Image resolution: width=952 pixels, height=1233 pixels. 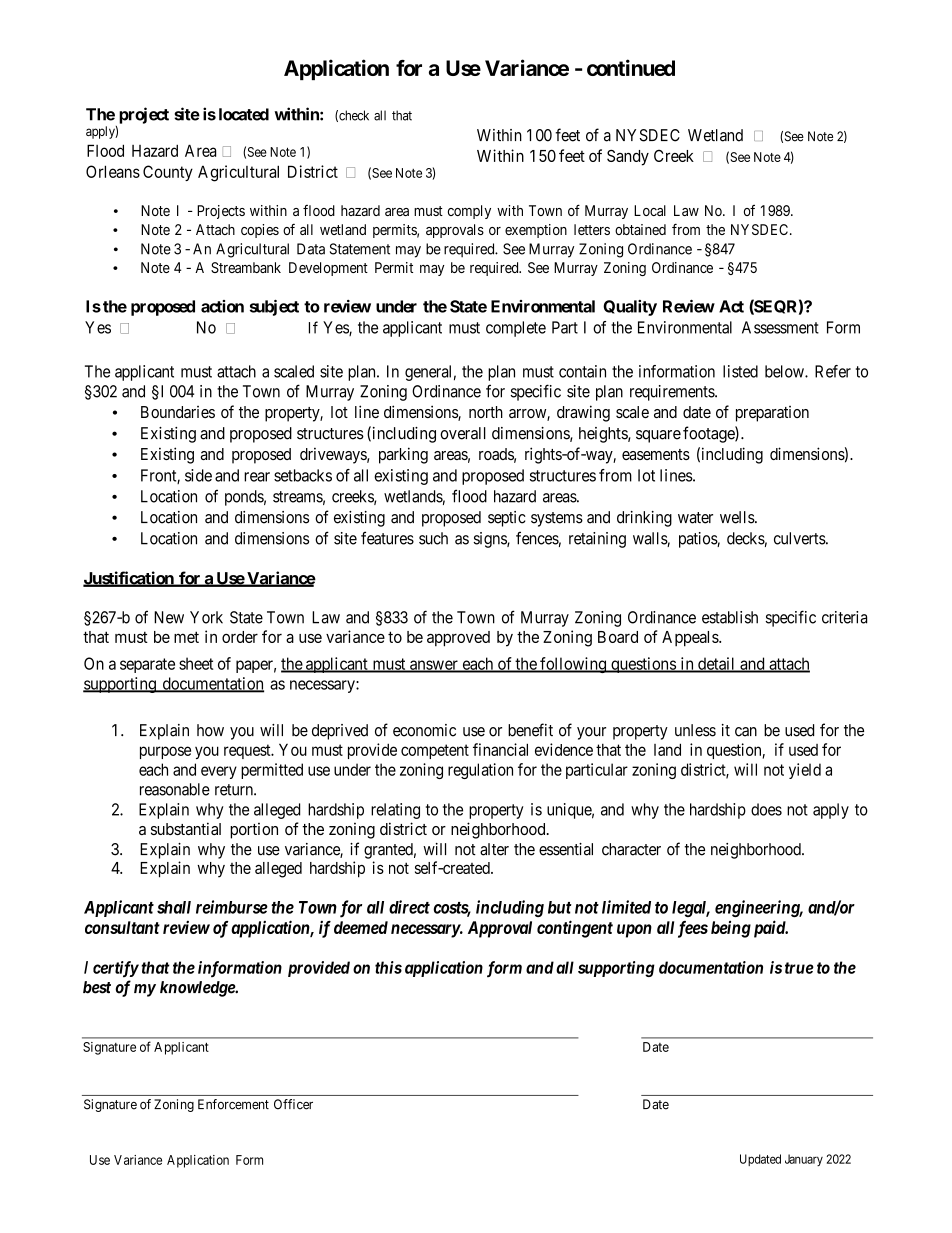 I want to click on complete, so click(x=516, y=329).
